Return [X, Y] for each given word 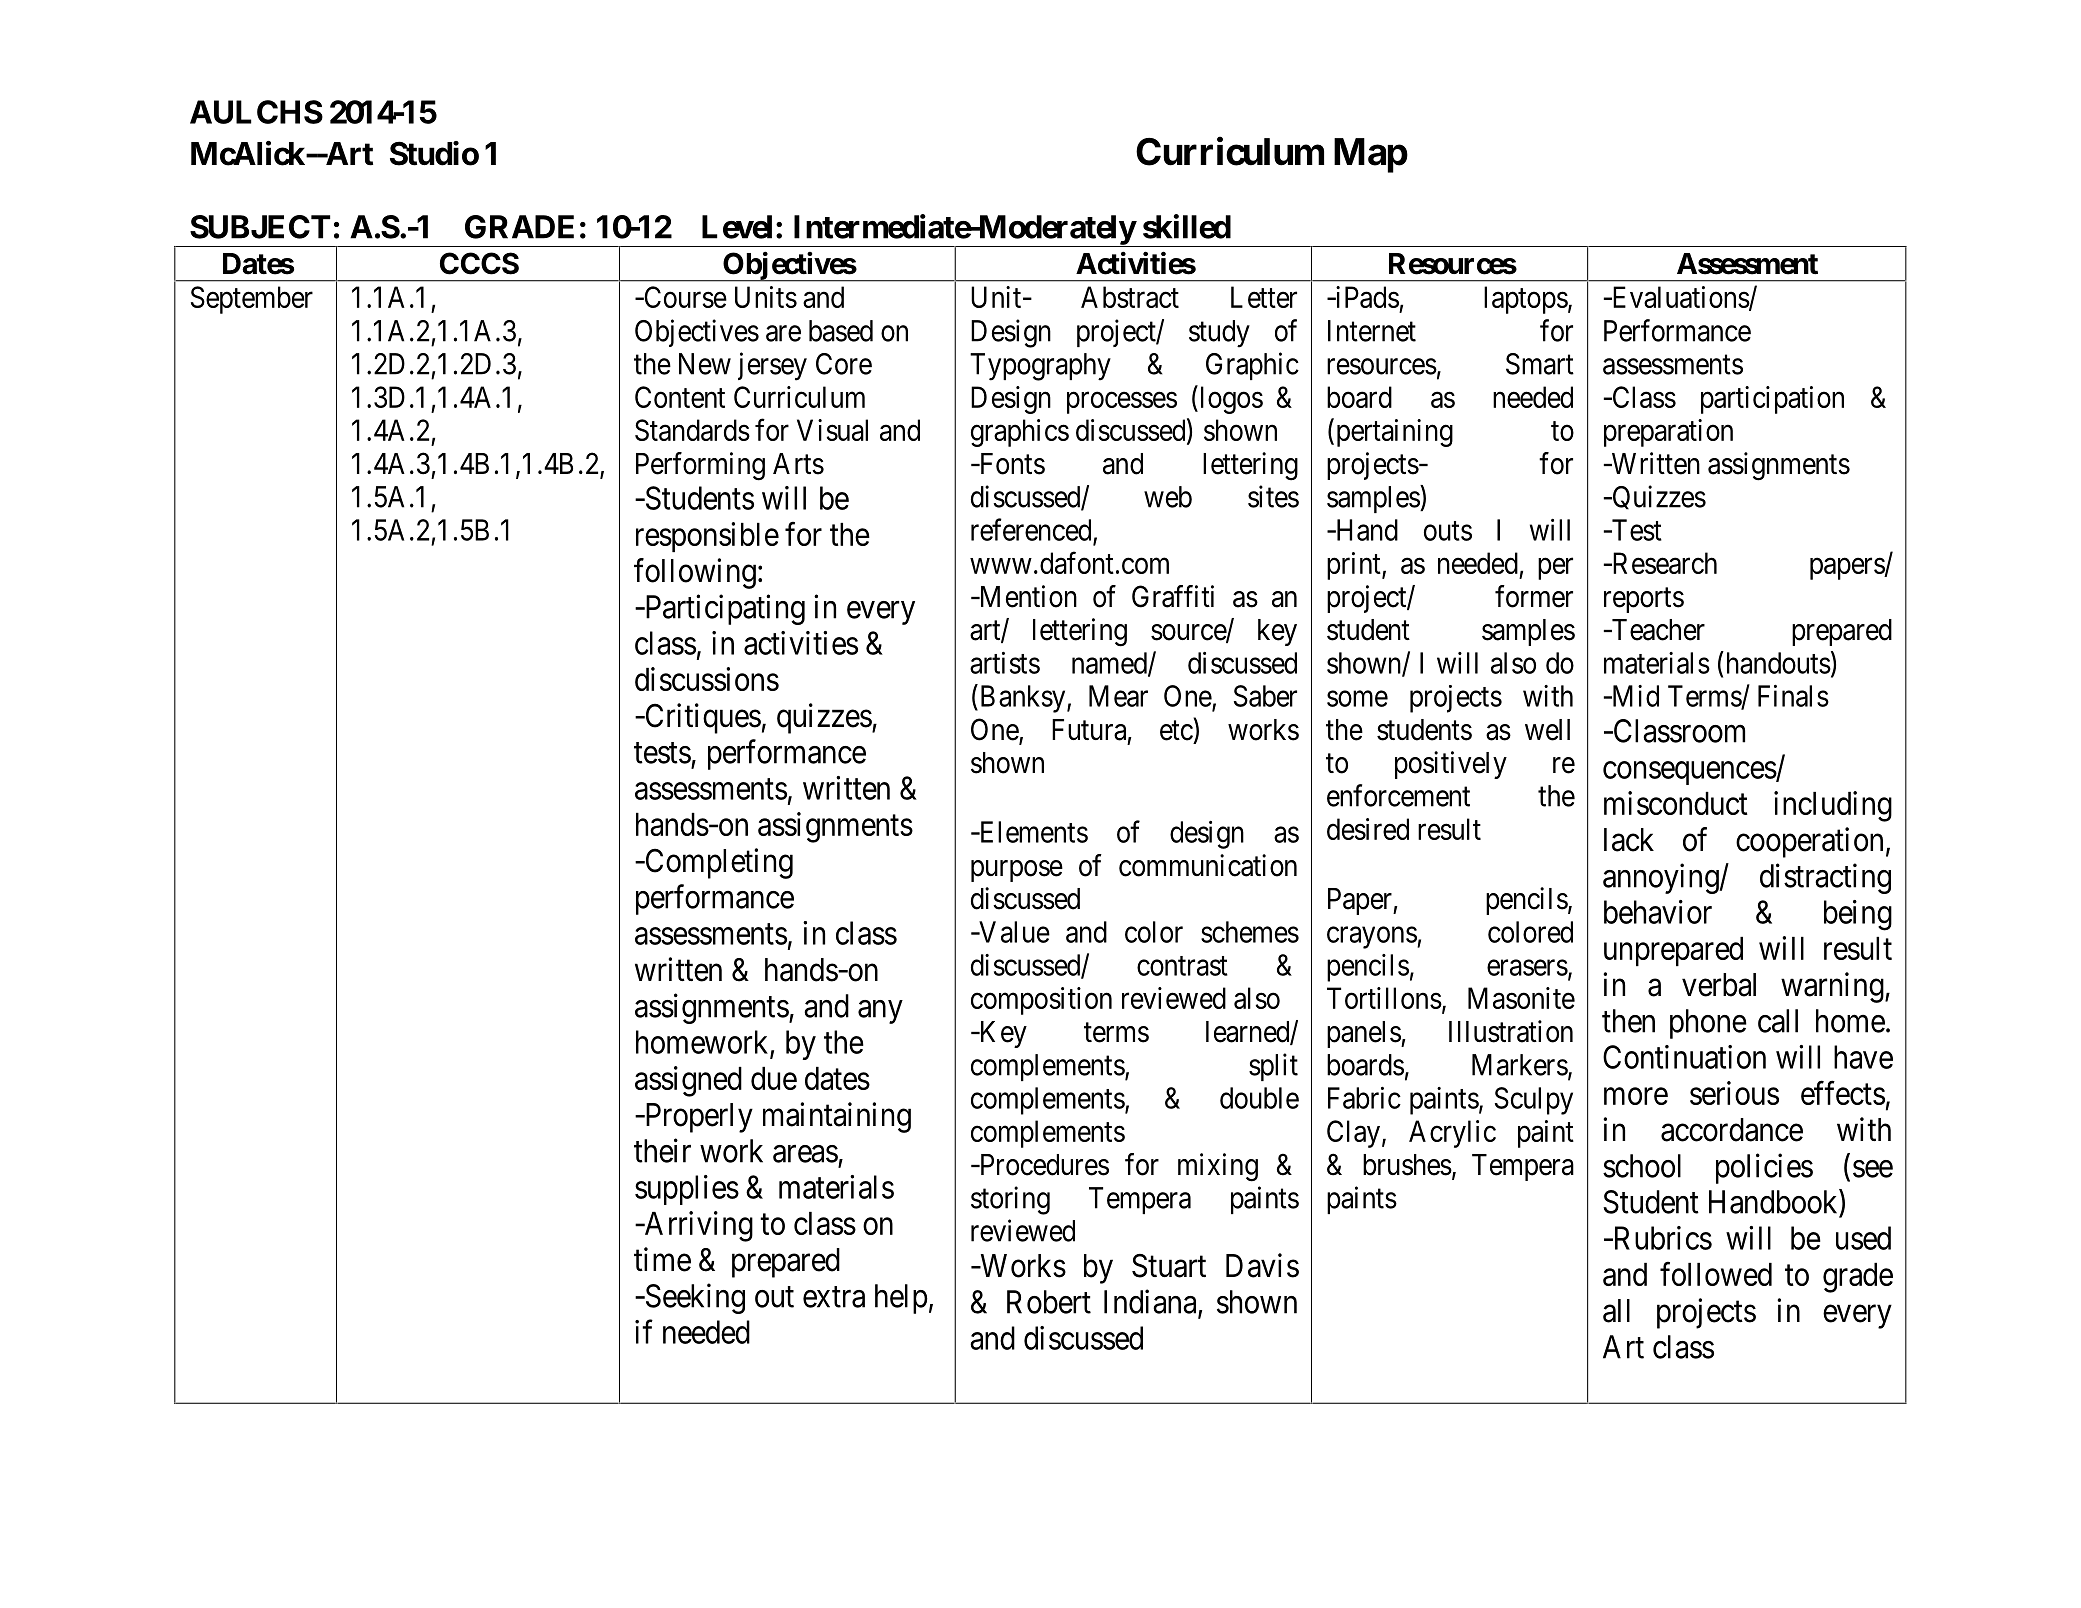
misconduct [1676, 803]
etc [1176, 731]
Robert [1049, 1302]
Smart [1540, 364]
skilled [1187, 226]
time [662, 1259]
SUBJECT [260, 227]
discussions [707, 679]
